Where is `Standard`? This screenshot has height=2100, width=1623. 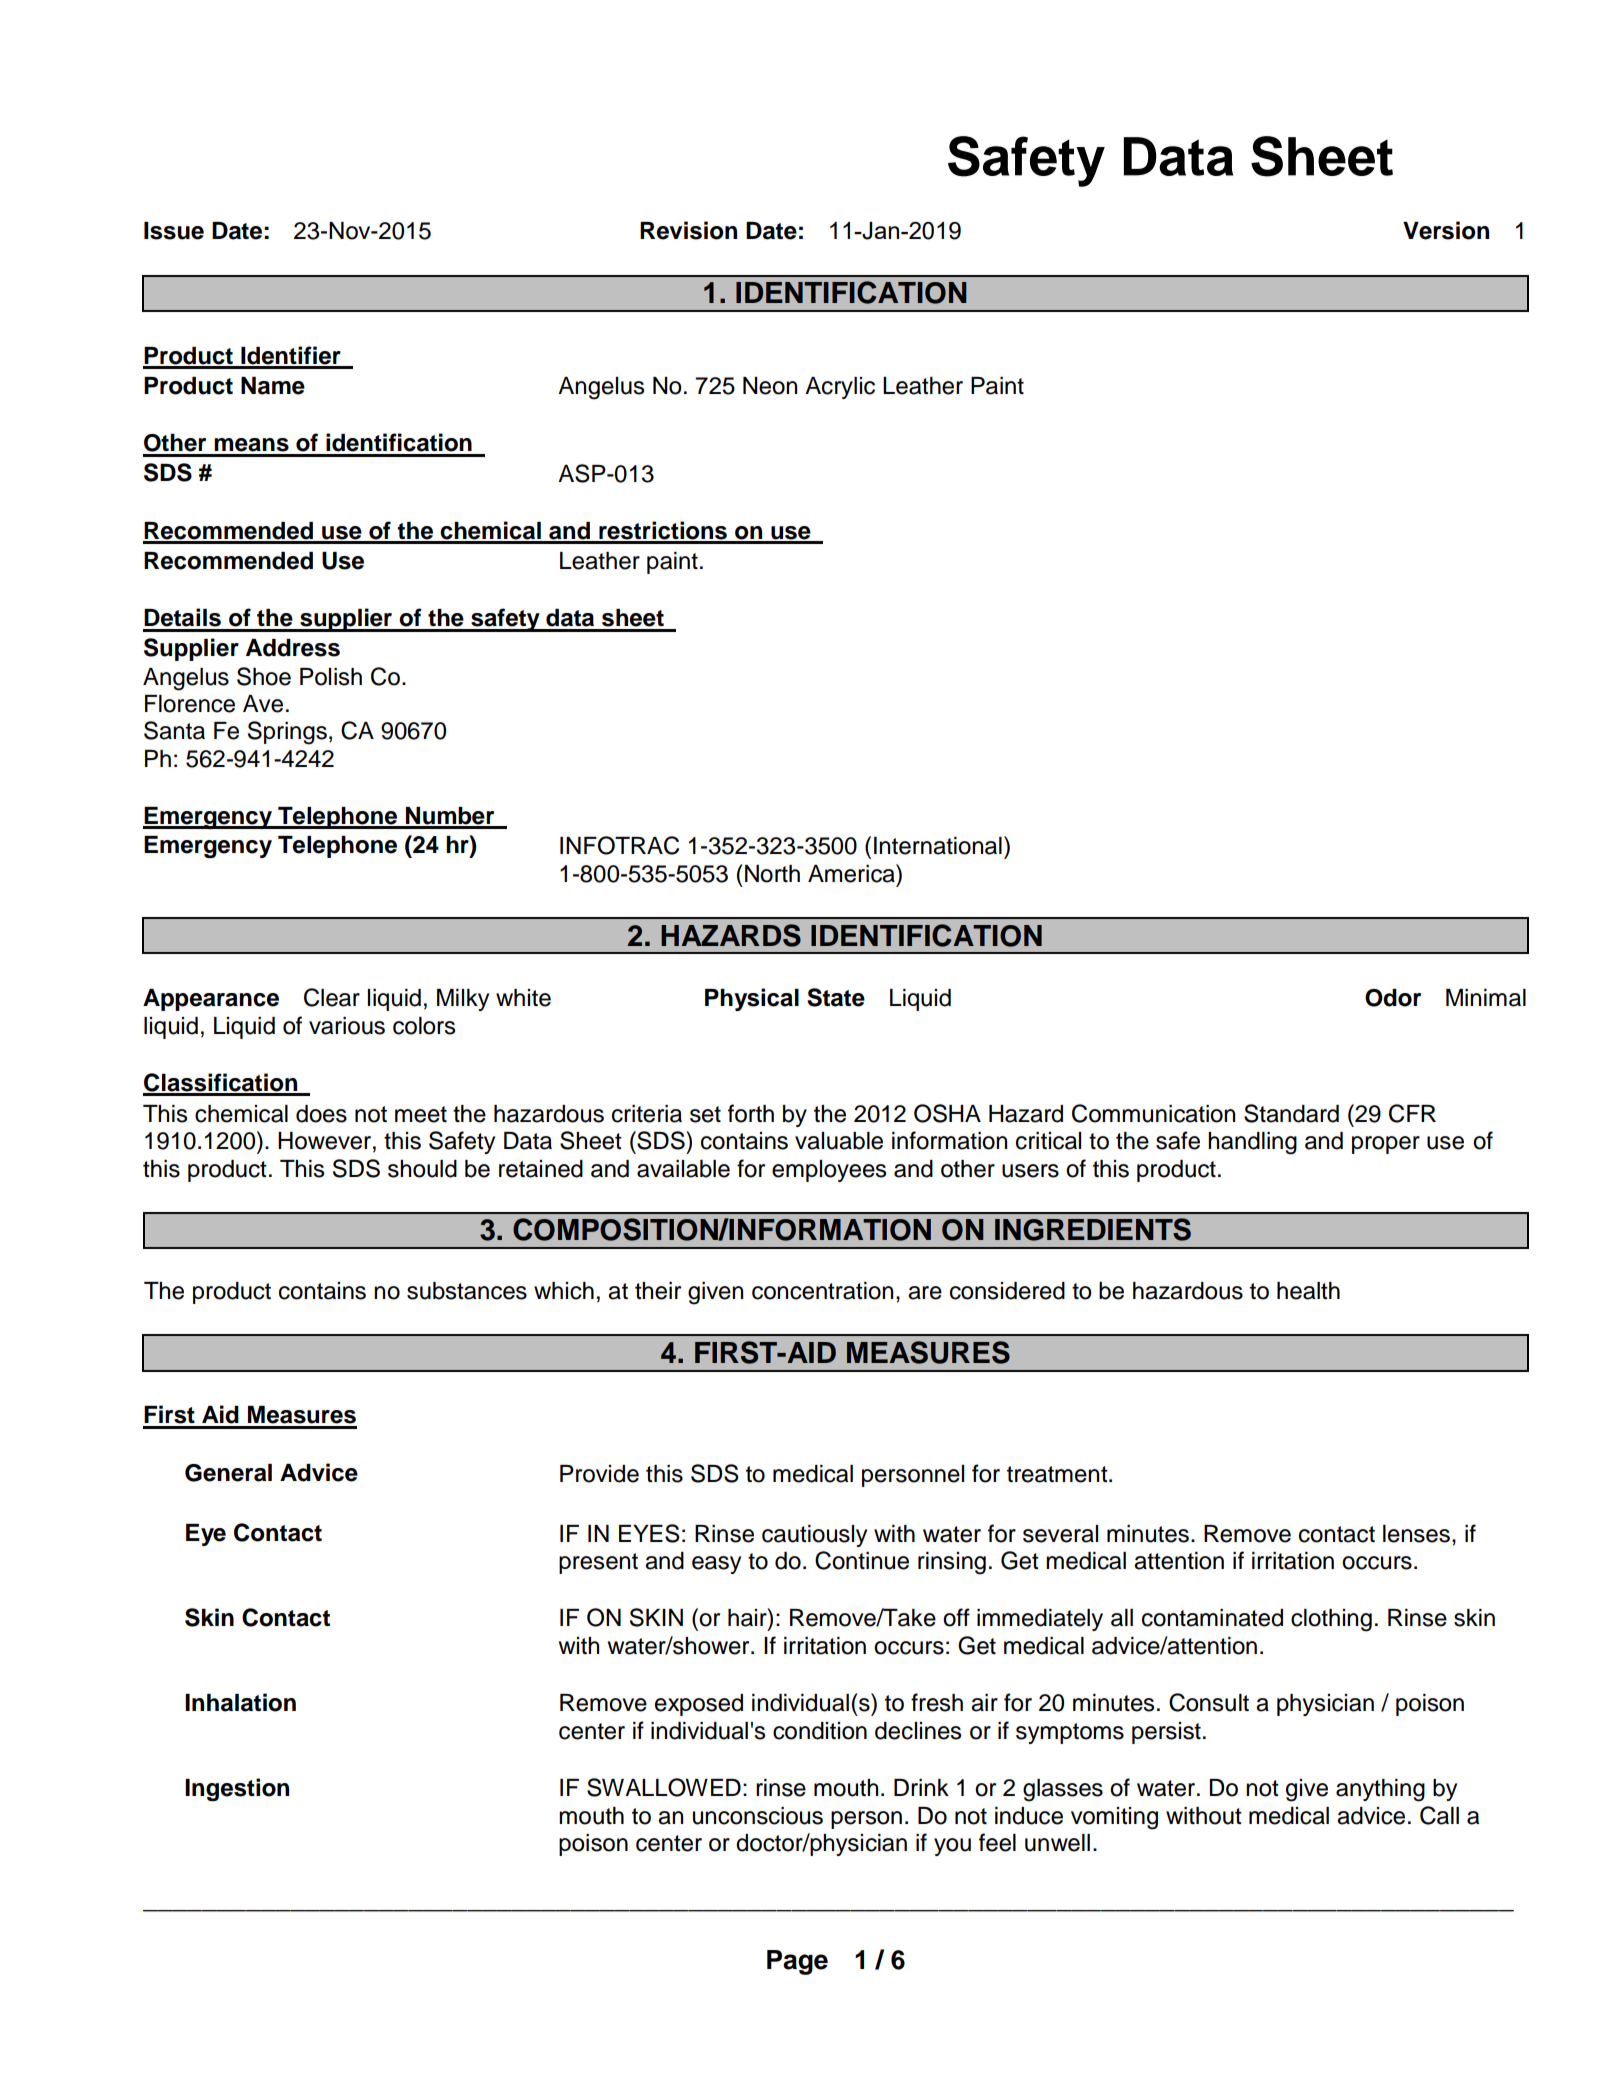 Standard is located at coordinates (1291, 1113).
